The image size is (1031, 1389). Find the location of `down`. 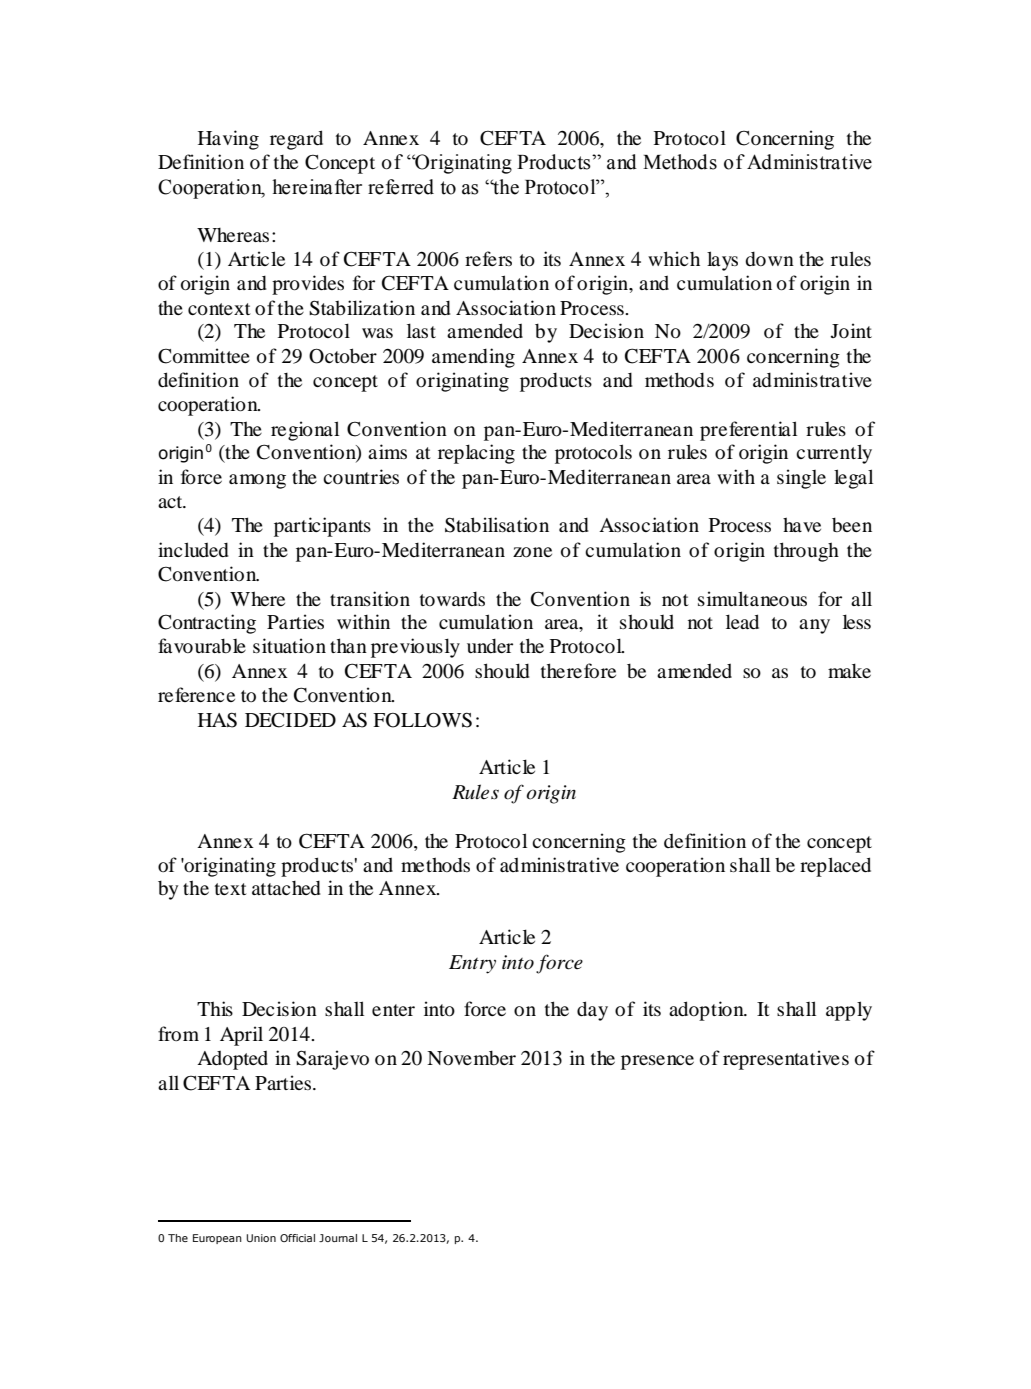

down is located at coordinates (769, 259).
